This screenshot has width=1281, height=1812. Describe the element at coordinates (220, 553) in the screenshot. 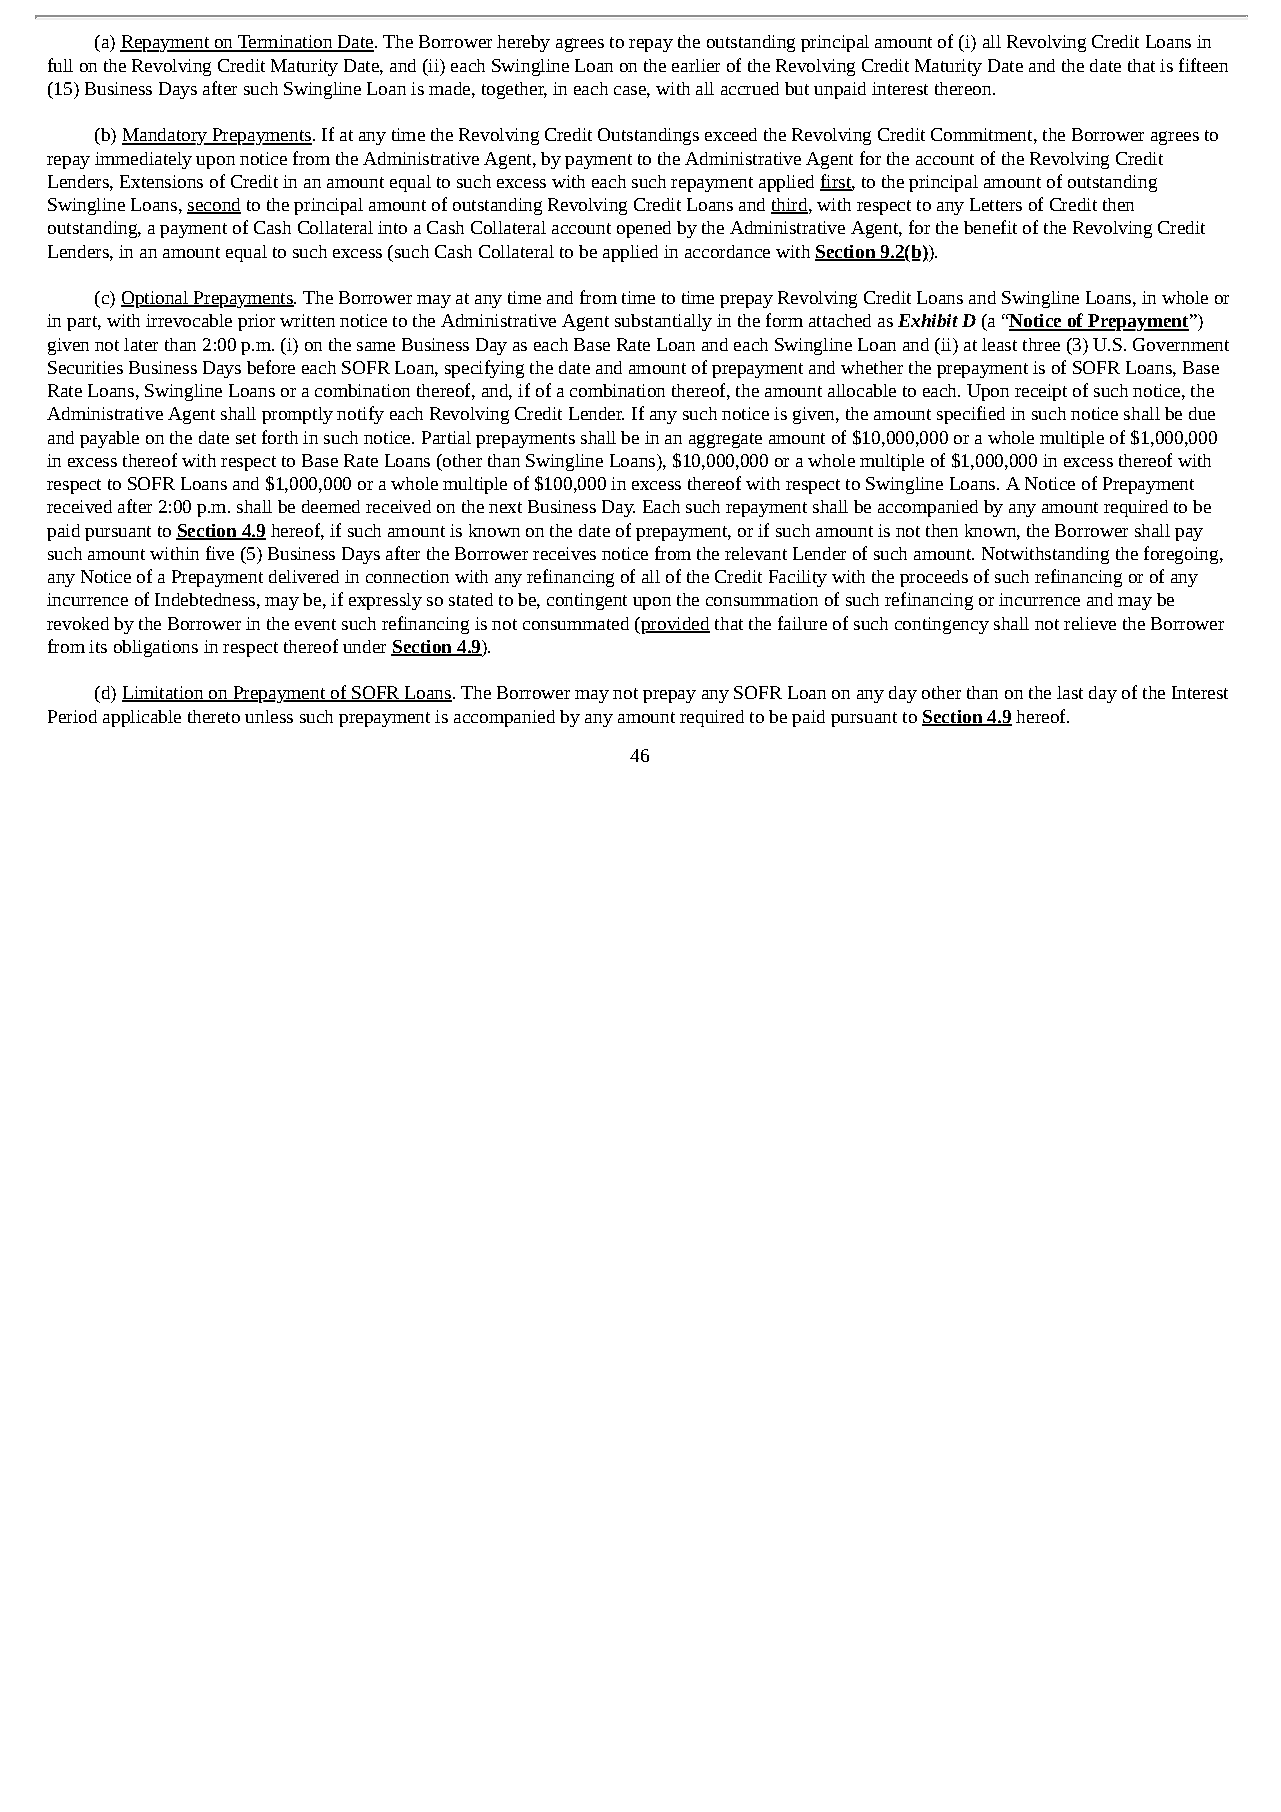

I see `five` at that location.
